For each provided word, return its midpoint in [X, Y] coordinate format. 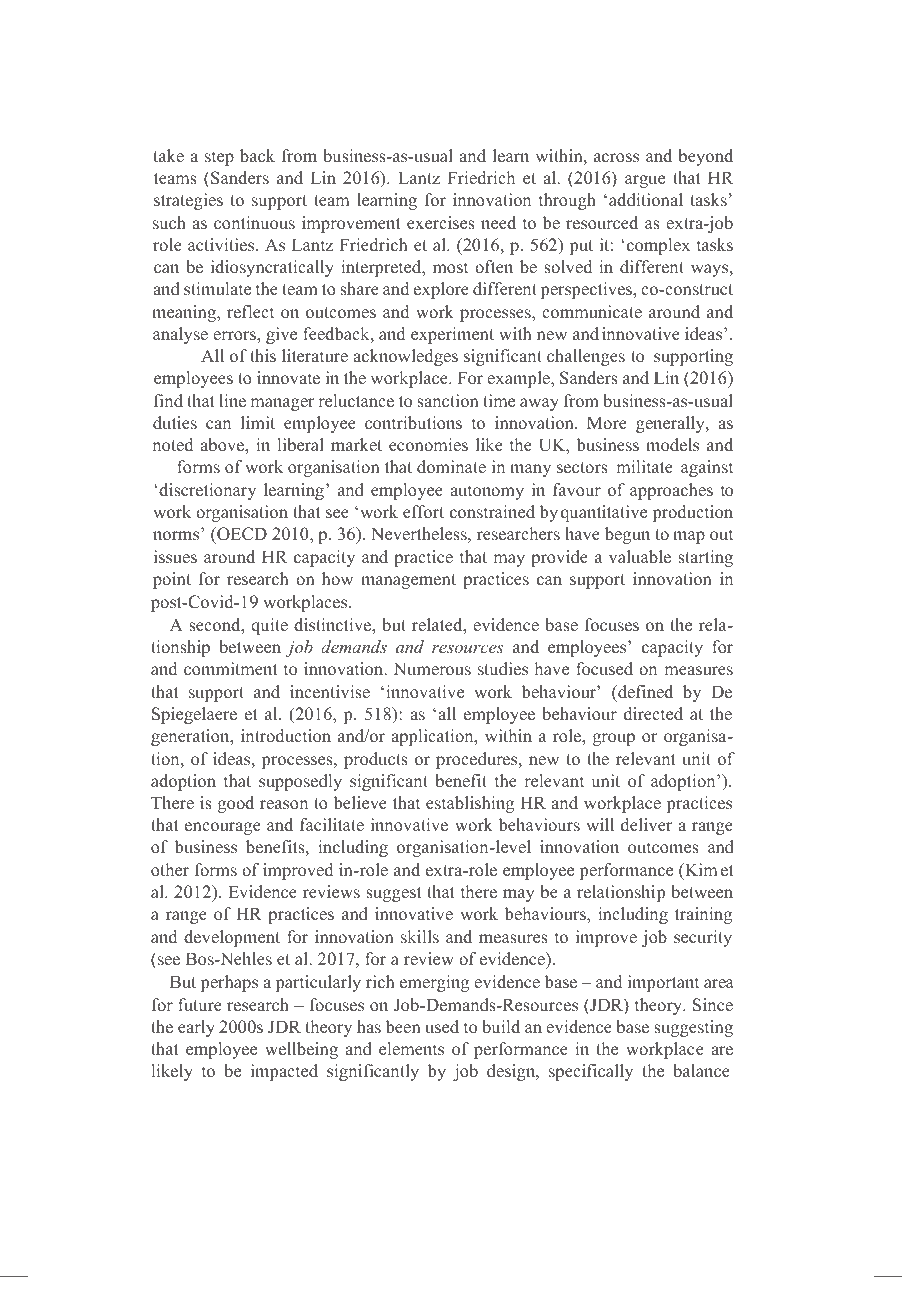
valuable [640, 557]
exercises [441, 223]
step [219, 158]
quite [269, 626]
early [196, 1028]
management [408, 581]
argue [645, 181]
